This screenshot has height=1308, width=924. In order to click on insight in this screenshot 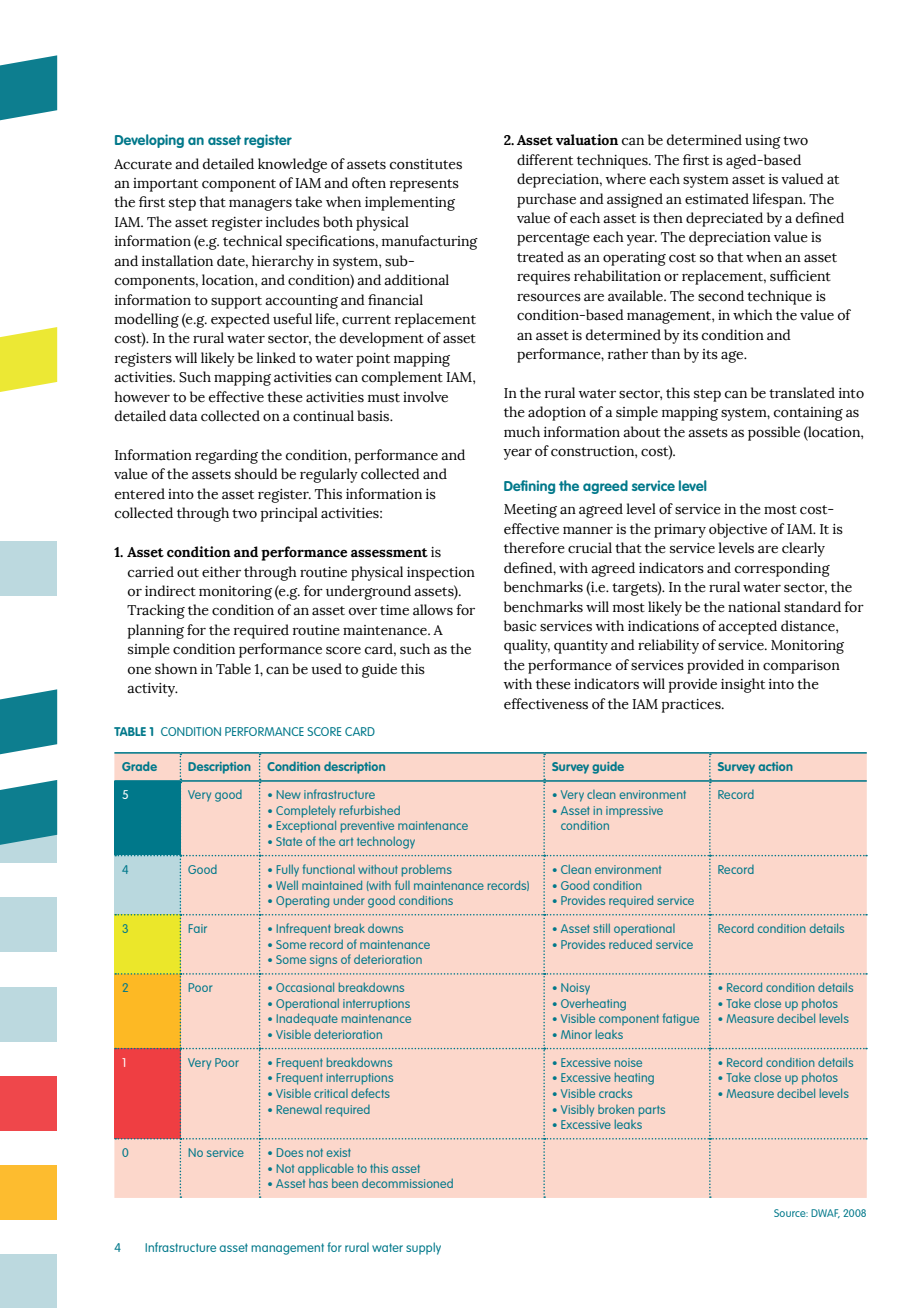, I will do `click(743, 685)`.
